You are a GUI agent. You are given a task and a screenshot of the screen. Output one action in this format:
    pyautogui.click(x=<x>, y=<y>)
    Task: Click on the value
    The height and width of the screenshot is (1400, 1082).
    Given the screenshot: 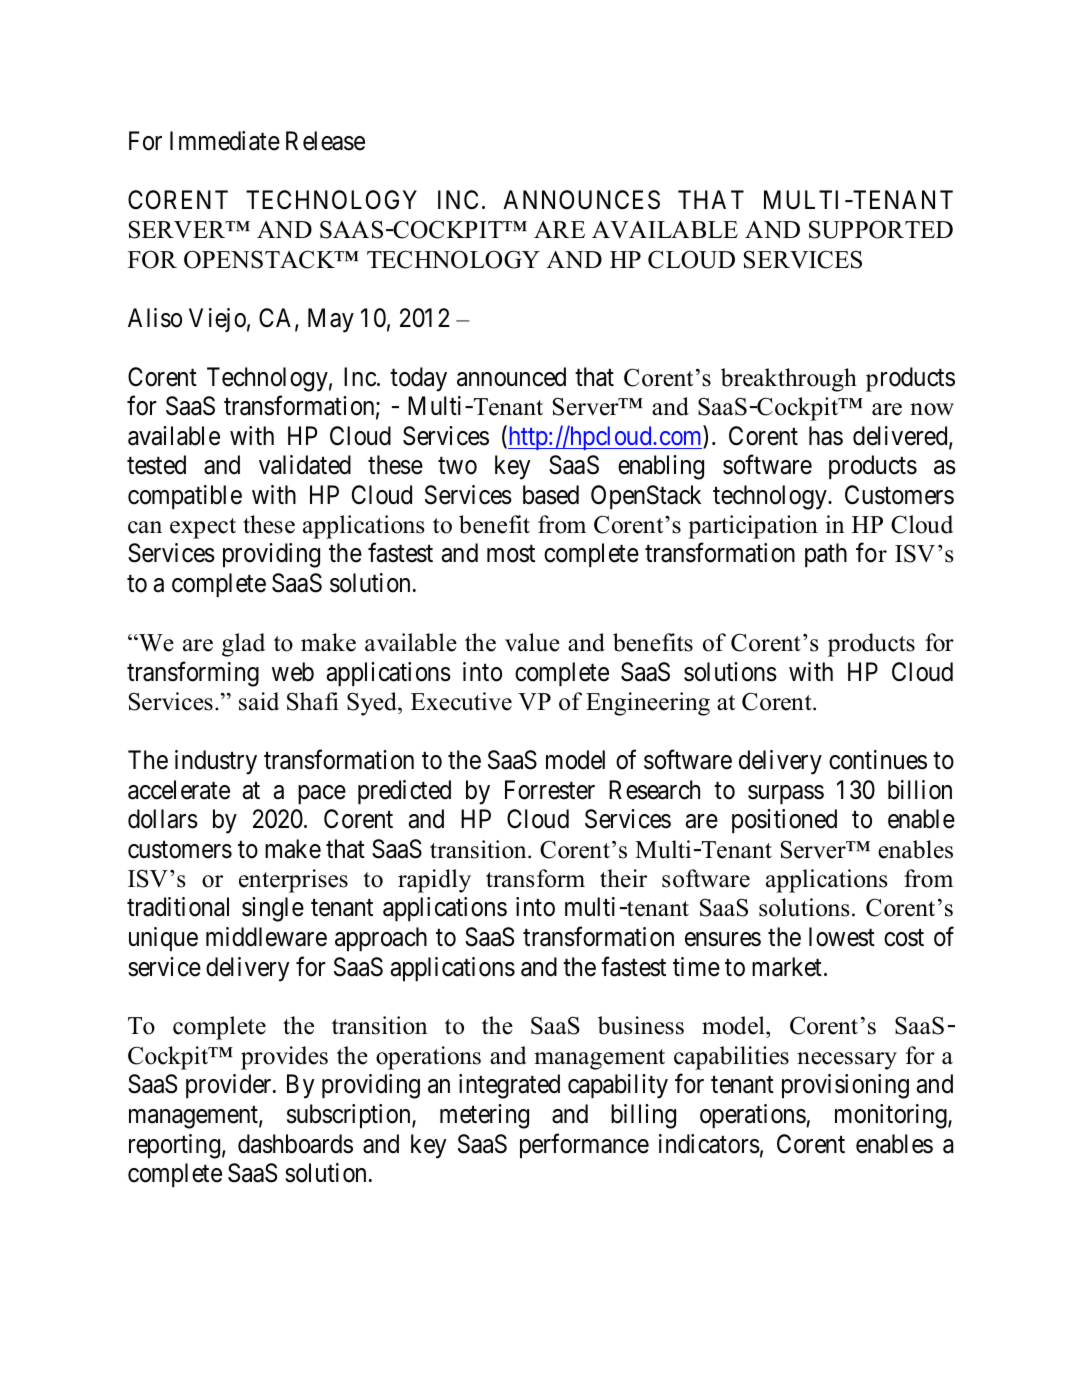 What is the action you would take?
    pyautogui.click(x=532, y=642)
